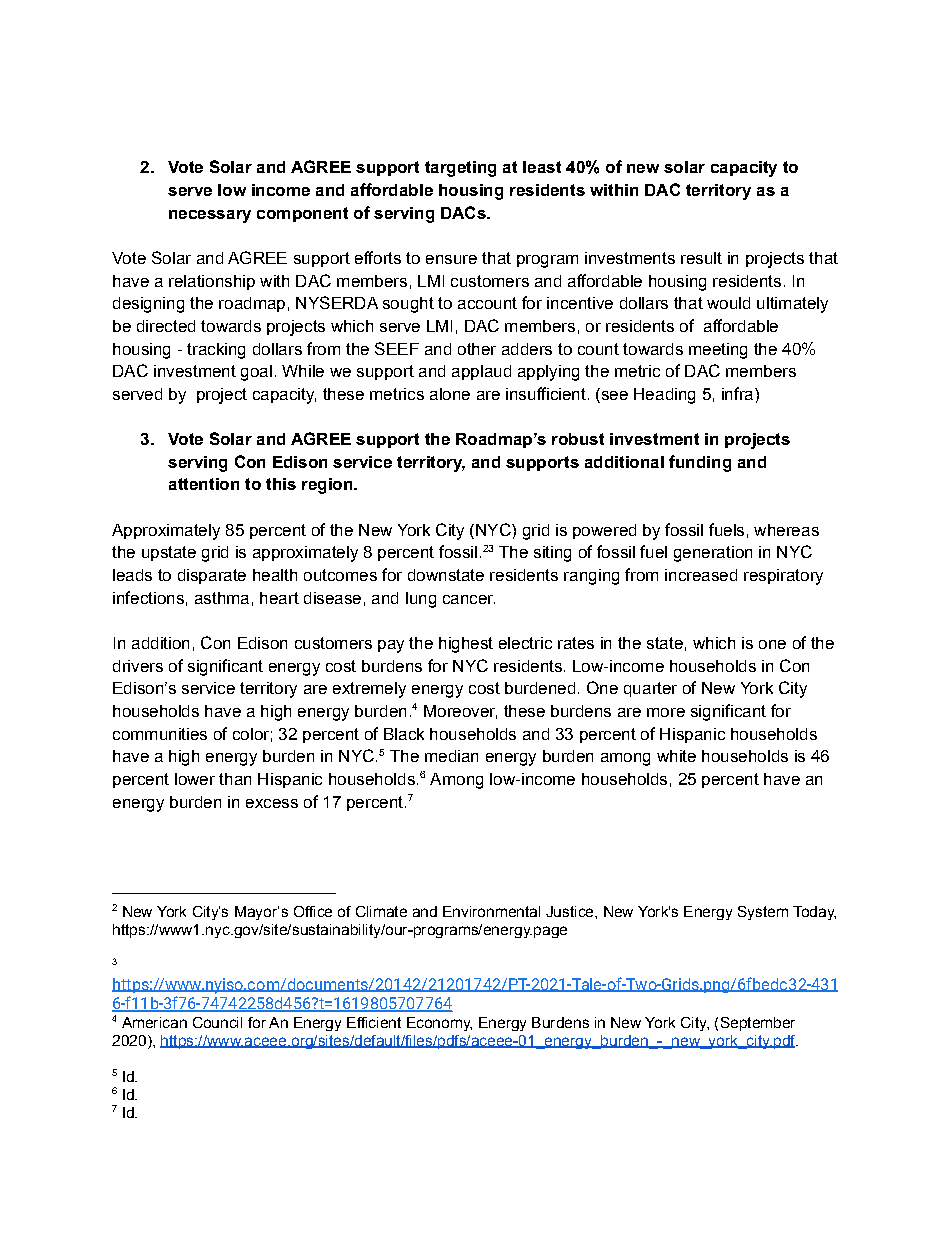 The width and height of the image is (952, 1233). What do you see at coordinates (701, 575) in the image?
I see `increased` at bounding box center [701, 575].
